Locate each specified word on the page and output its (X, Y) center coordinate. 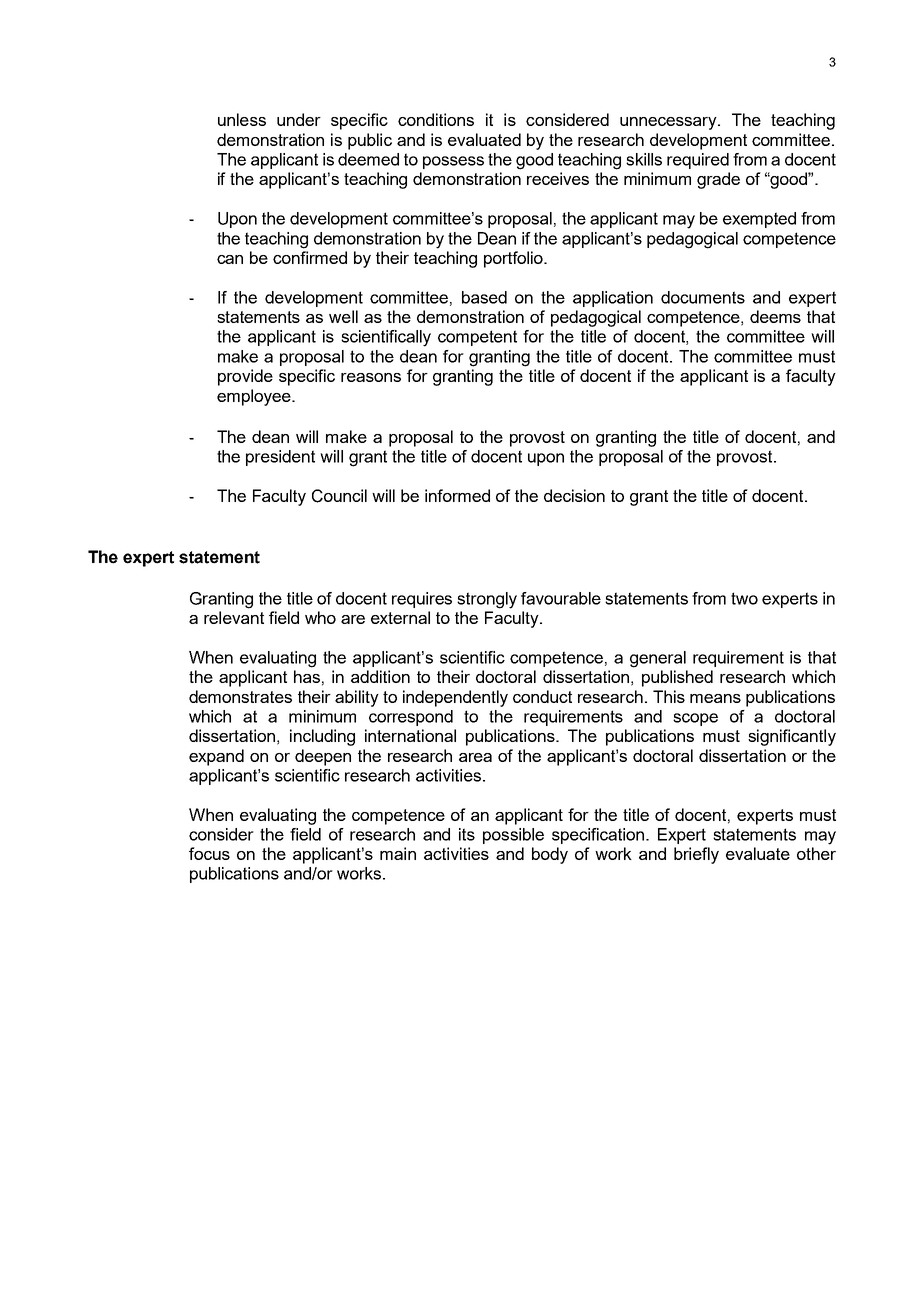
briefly (696, 855)
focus (209, 853)
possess (453, 162)
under (299, 119)
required (698, 161)
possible (513, 836)
